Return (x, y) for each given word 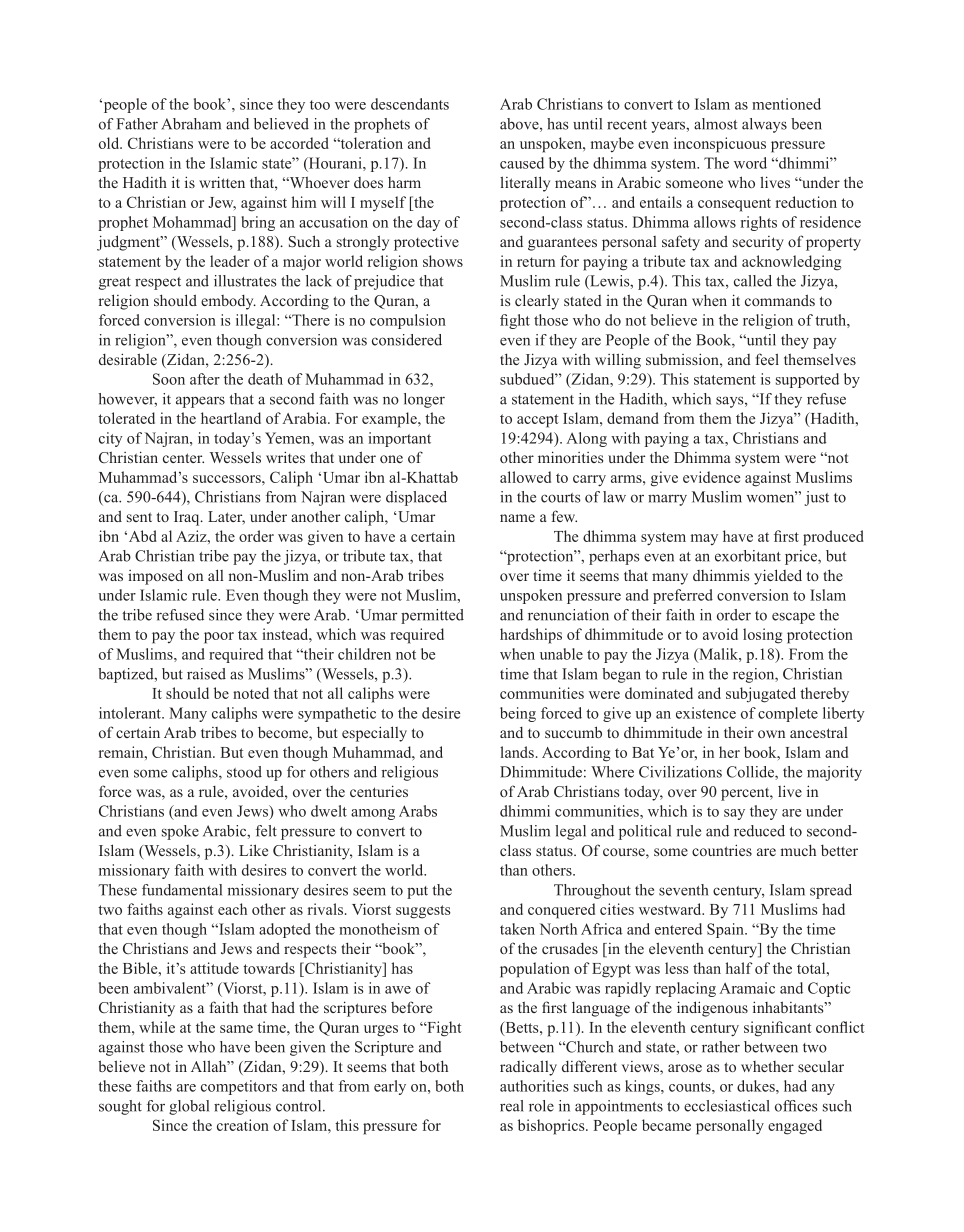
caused (522, 163)
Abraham (191, 124)
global (189, 1107)
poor (219, 638)
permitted (432, 616)
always (764, 125)
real (512, 1106)
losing (763, 636)
